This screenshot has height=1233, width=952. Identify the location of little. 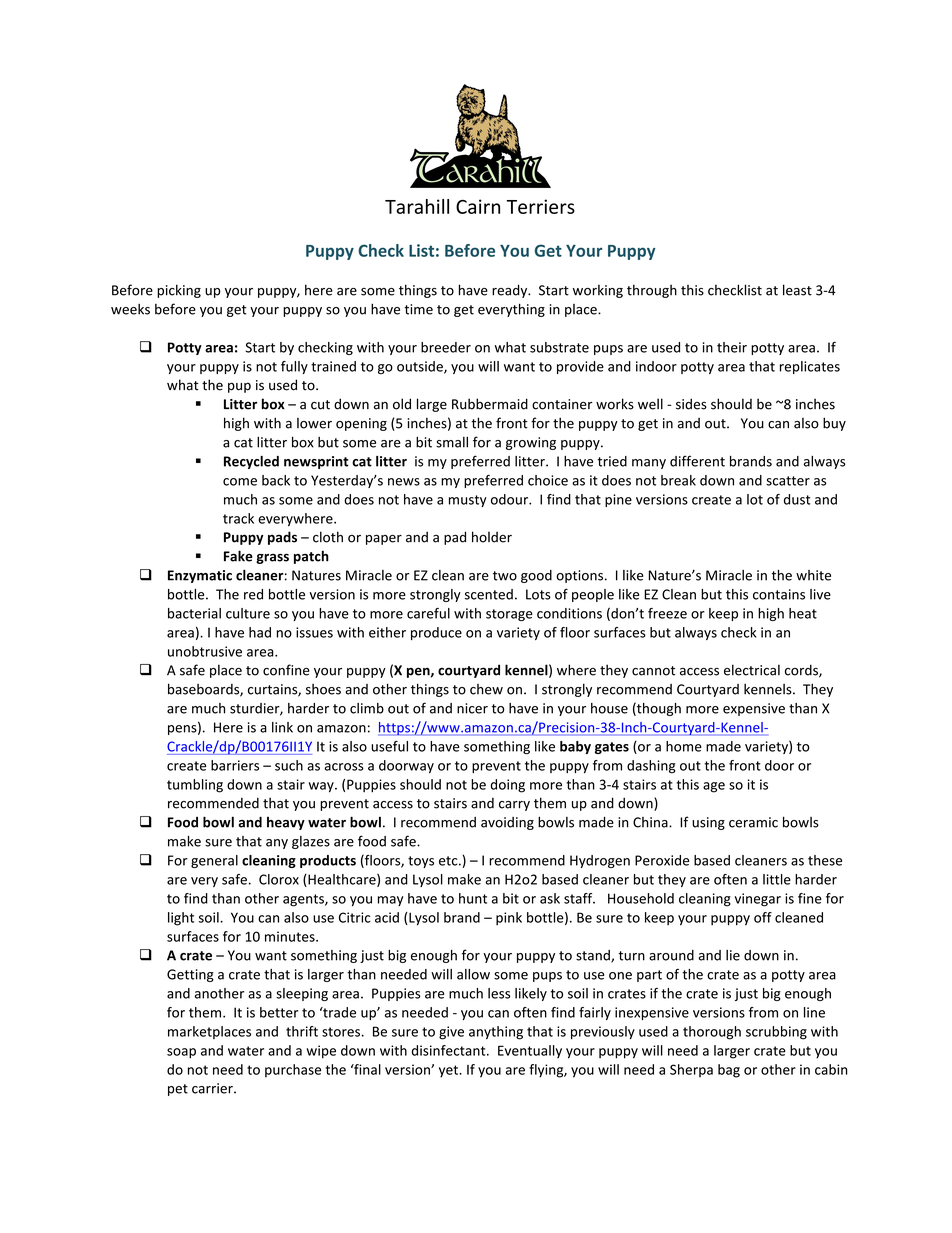
(777, 879).
